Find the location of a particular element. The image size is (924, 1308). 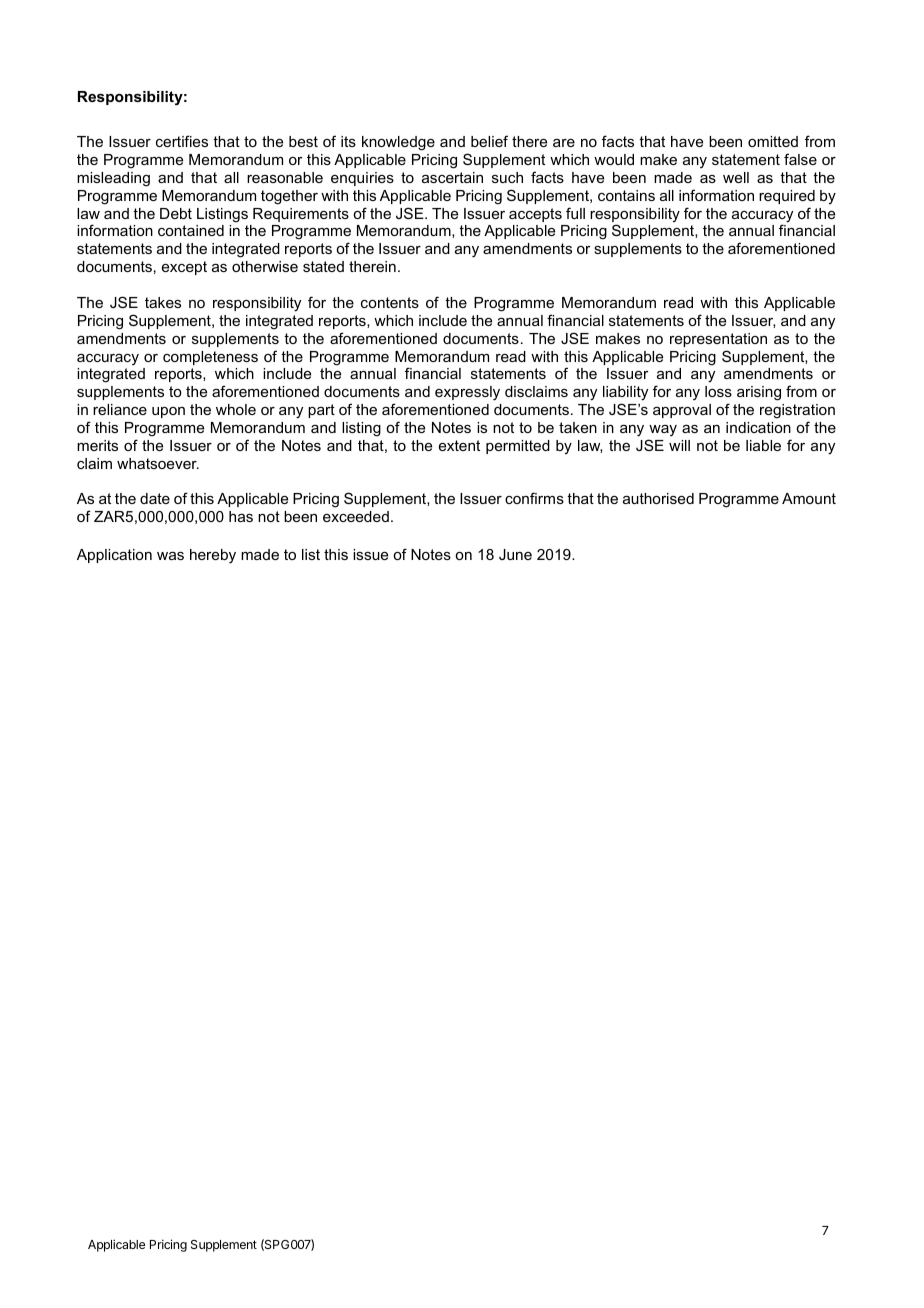

certifies is located at coordinates (182, 141).
